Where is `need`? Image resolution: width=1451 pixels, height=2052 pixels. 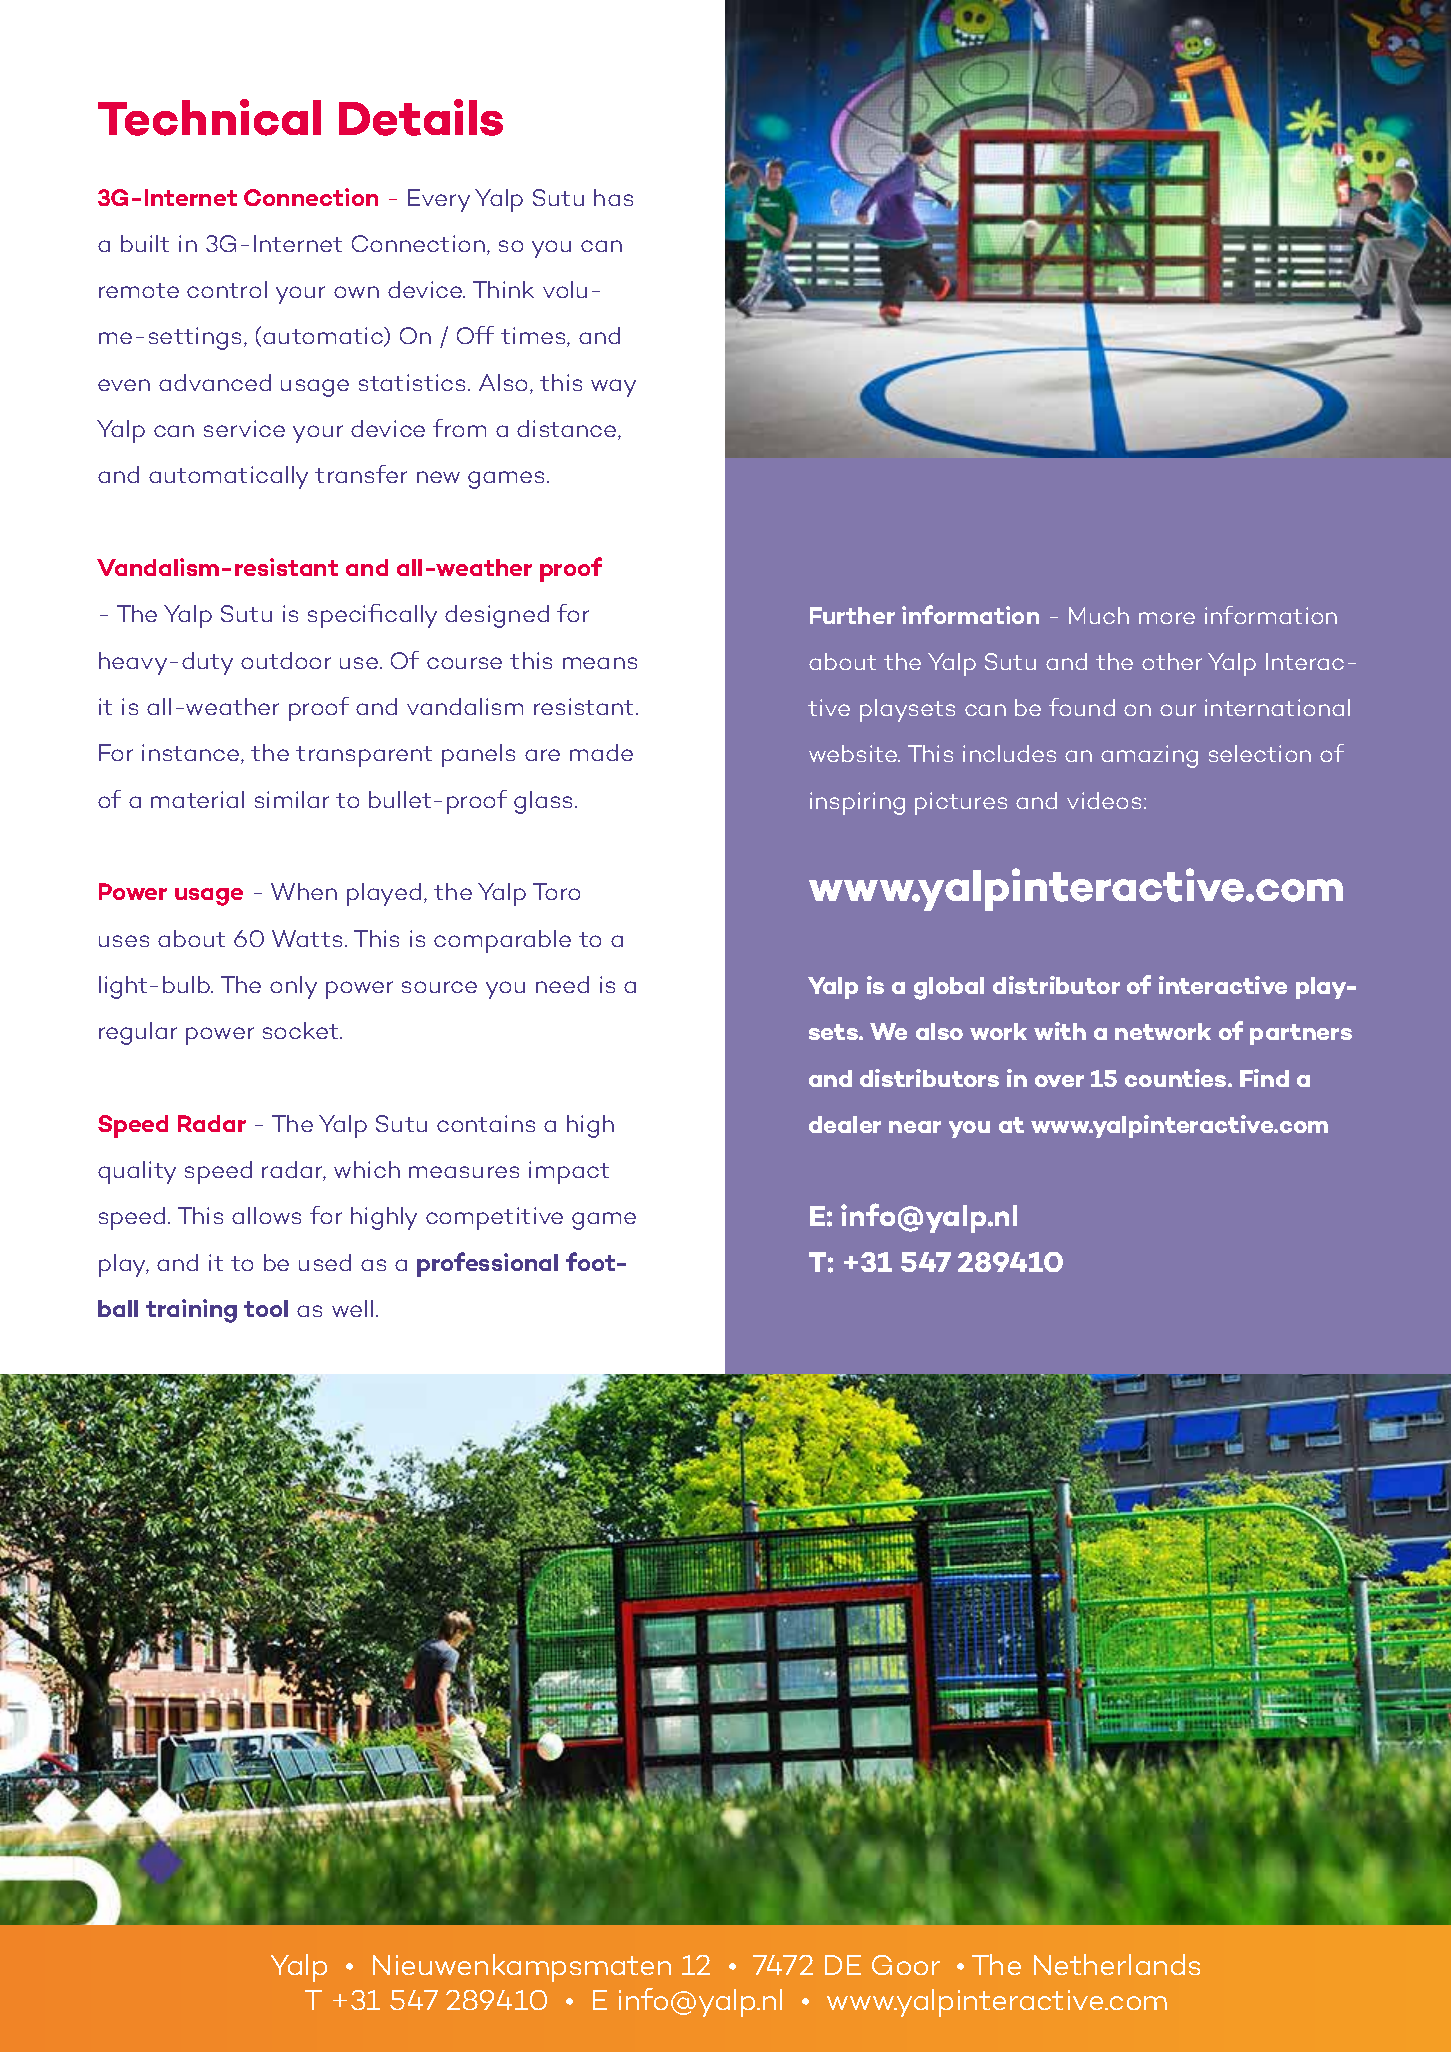 need is located at coordinates (562, 984).
